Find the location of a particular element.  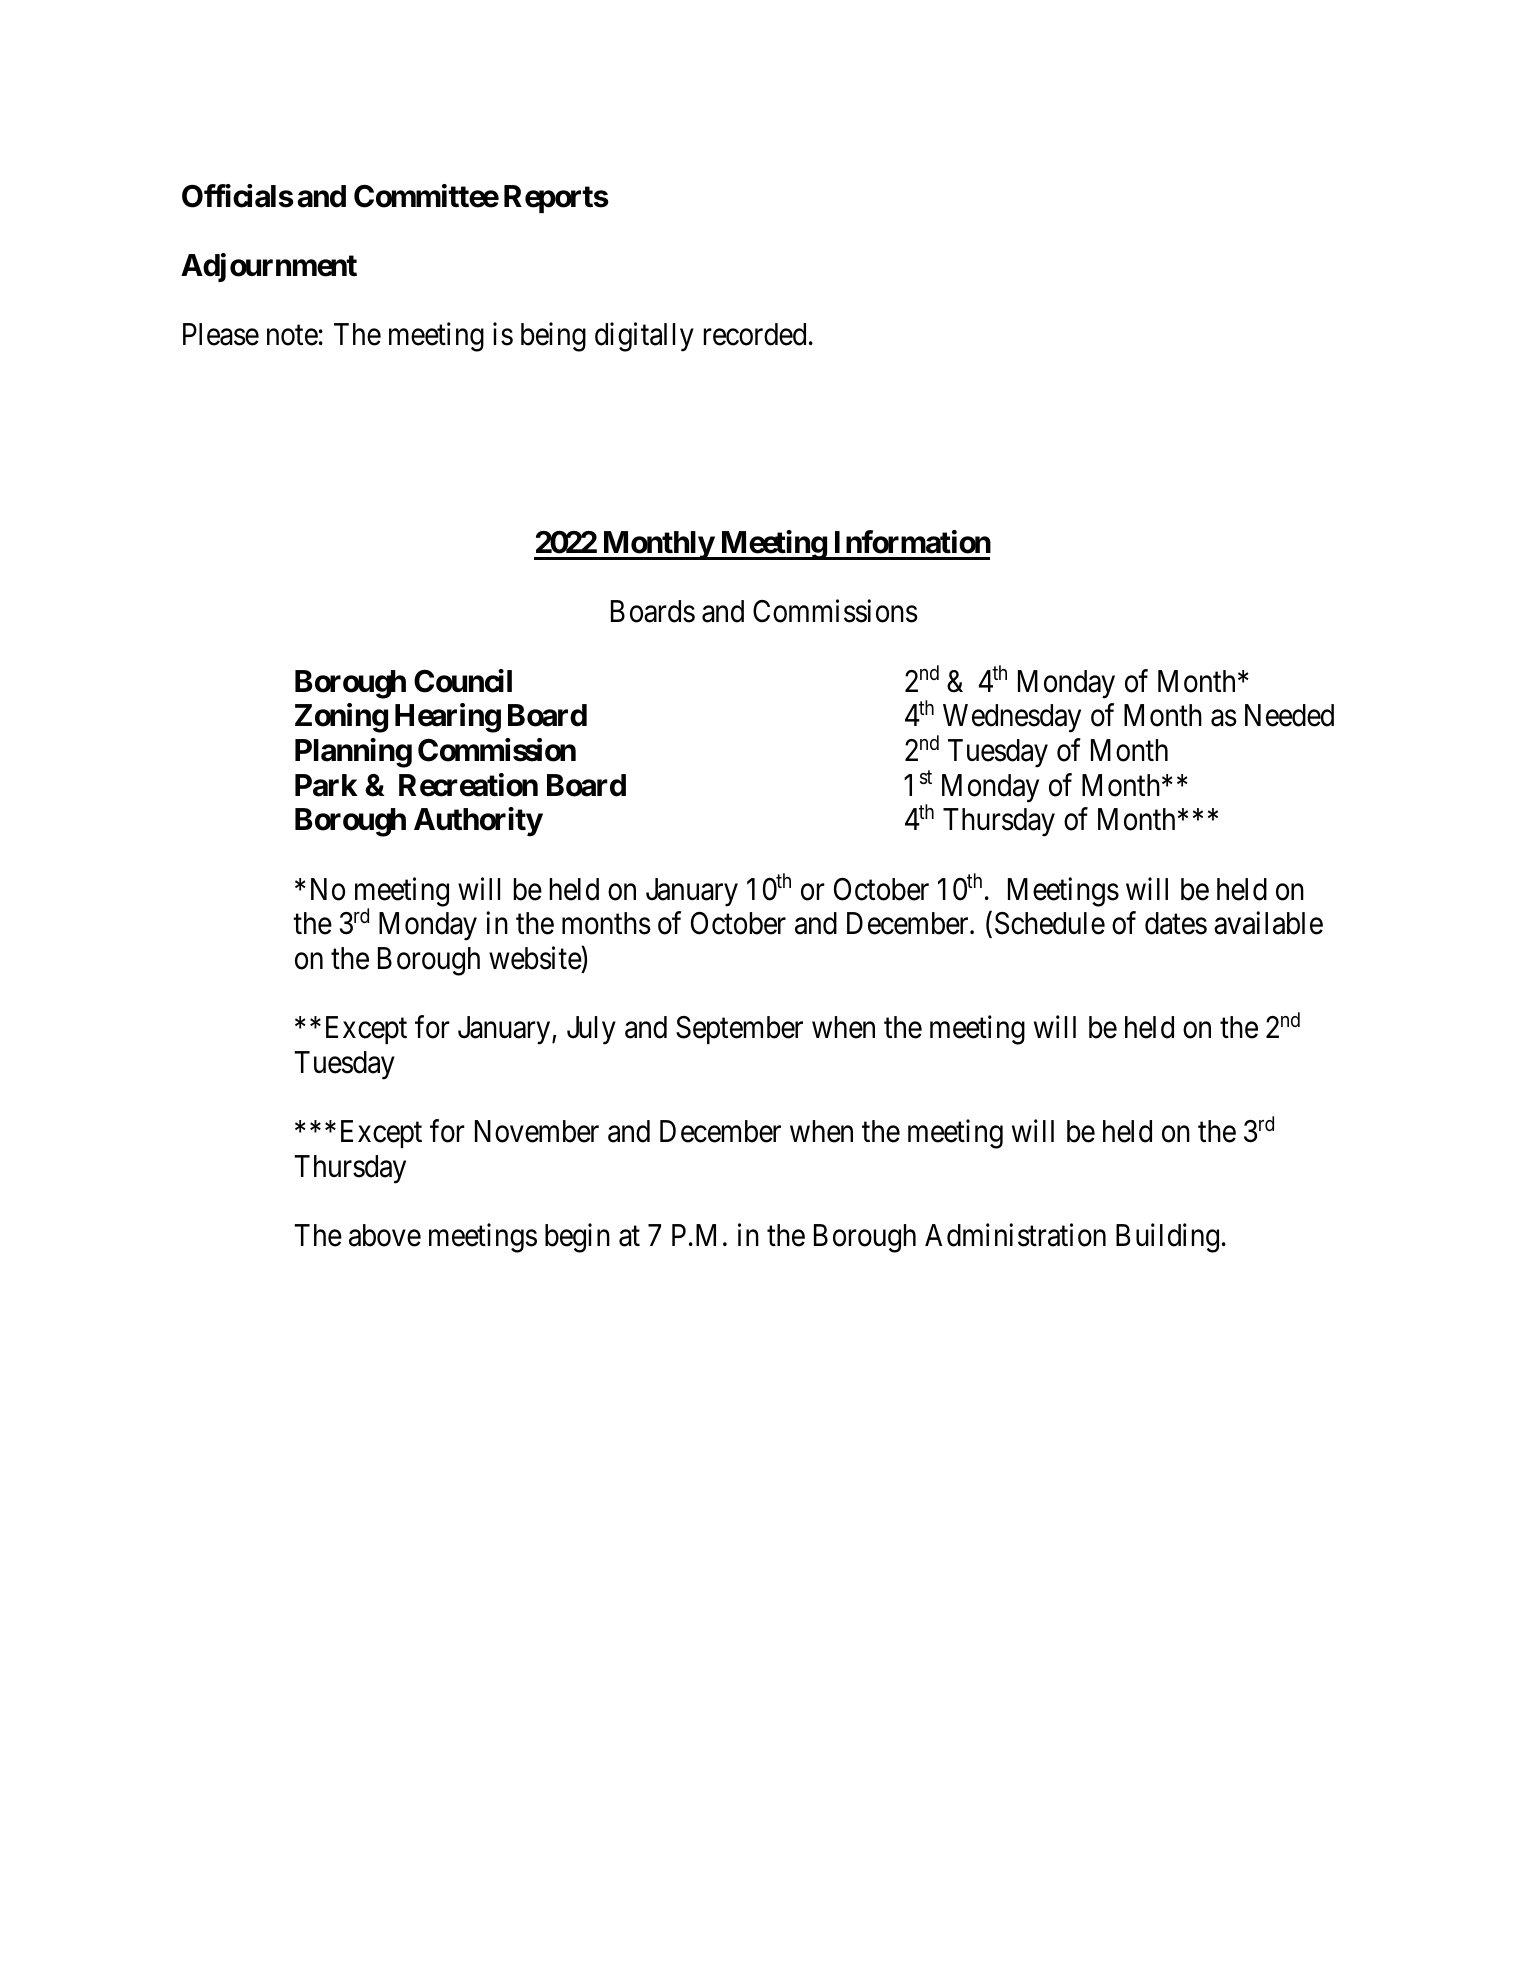

September is located at coordinates (739, 1030).
